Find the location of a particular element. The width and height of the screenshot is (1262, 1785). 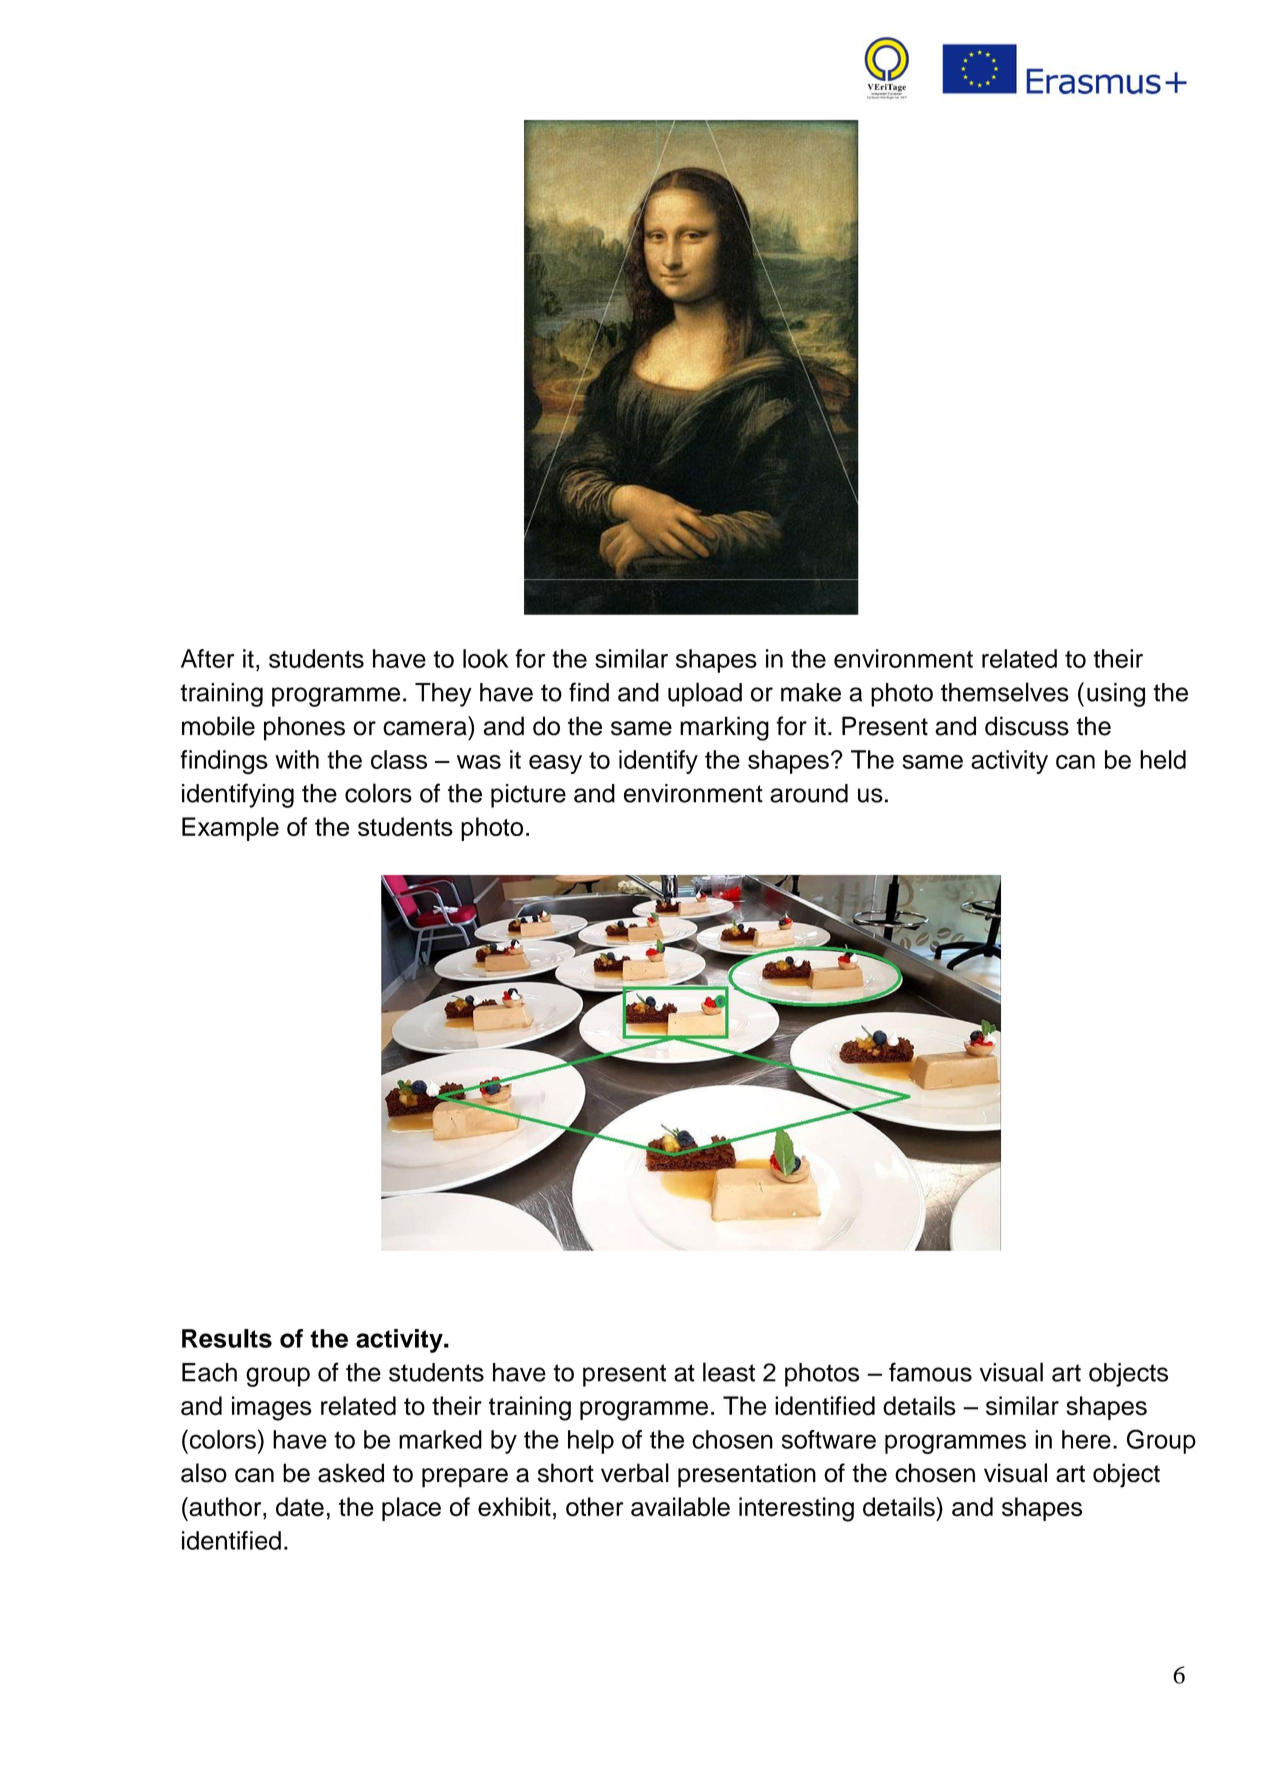

available is located at coordinates (680, 1507).
